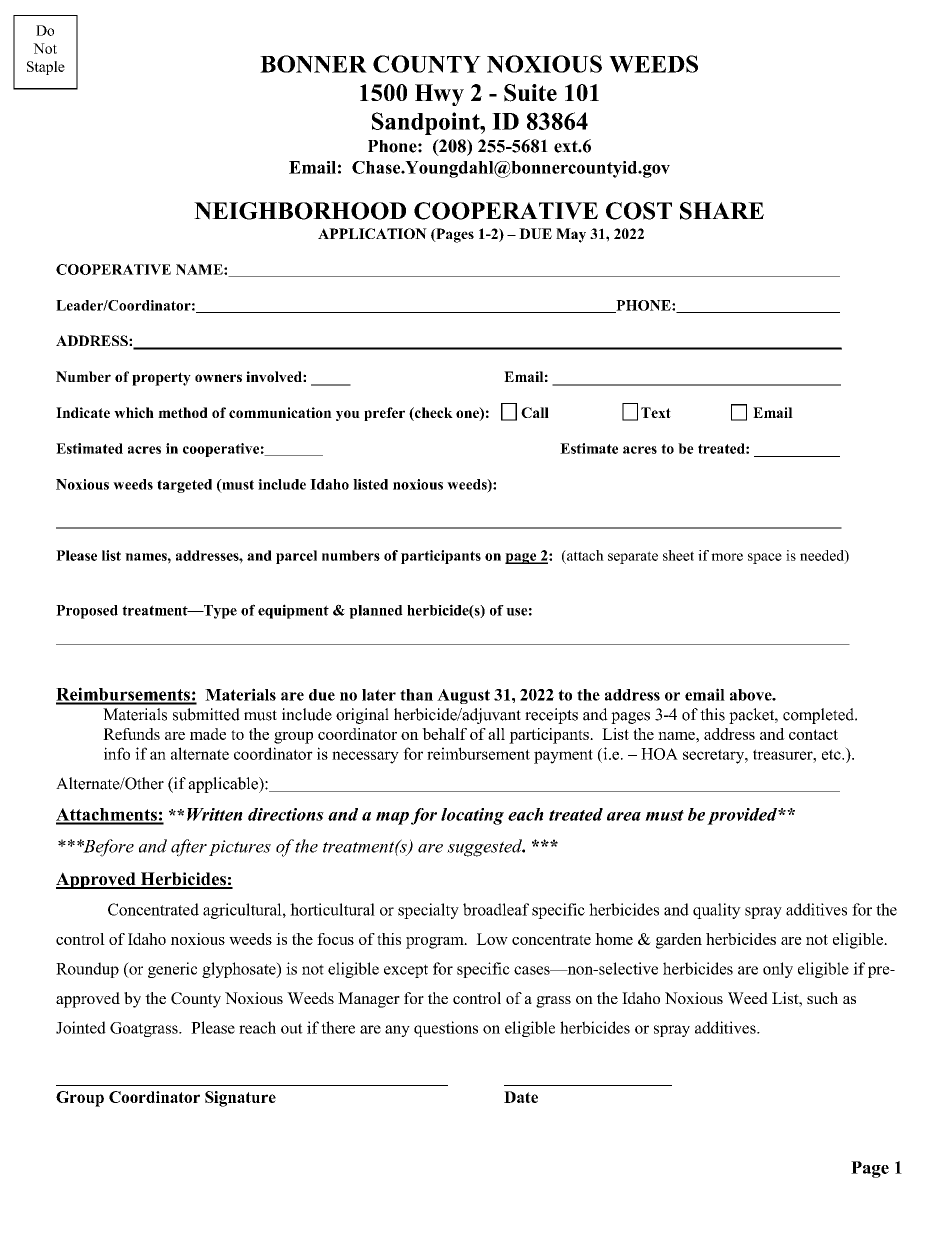 Image resolution: width=952 pixels, height=1233 pixels. What do you see at coordinates (439, 95) in the image?
I see `Hwy` at bounding box center [439, 95].
